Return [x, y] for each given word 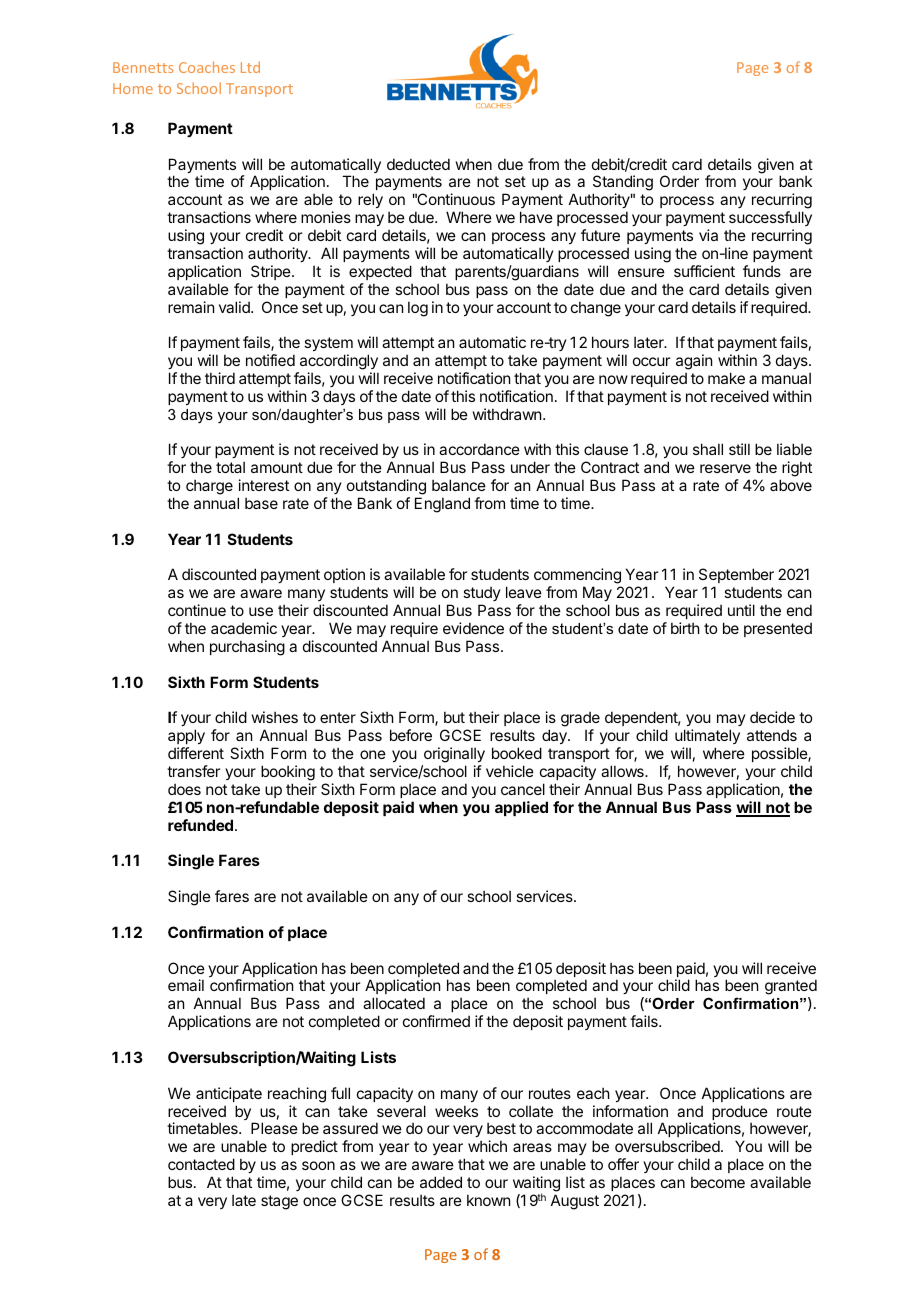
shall [708, 449]
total [230, 467]
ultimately [707, 738]
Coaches [207, 67]
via [708, 235]
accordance [479, 449]
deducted [418, 164]
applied [521, 808]
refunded [200, 825]
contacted [201, 1164]
